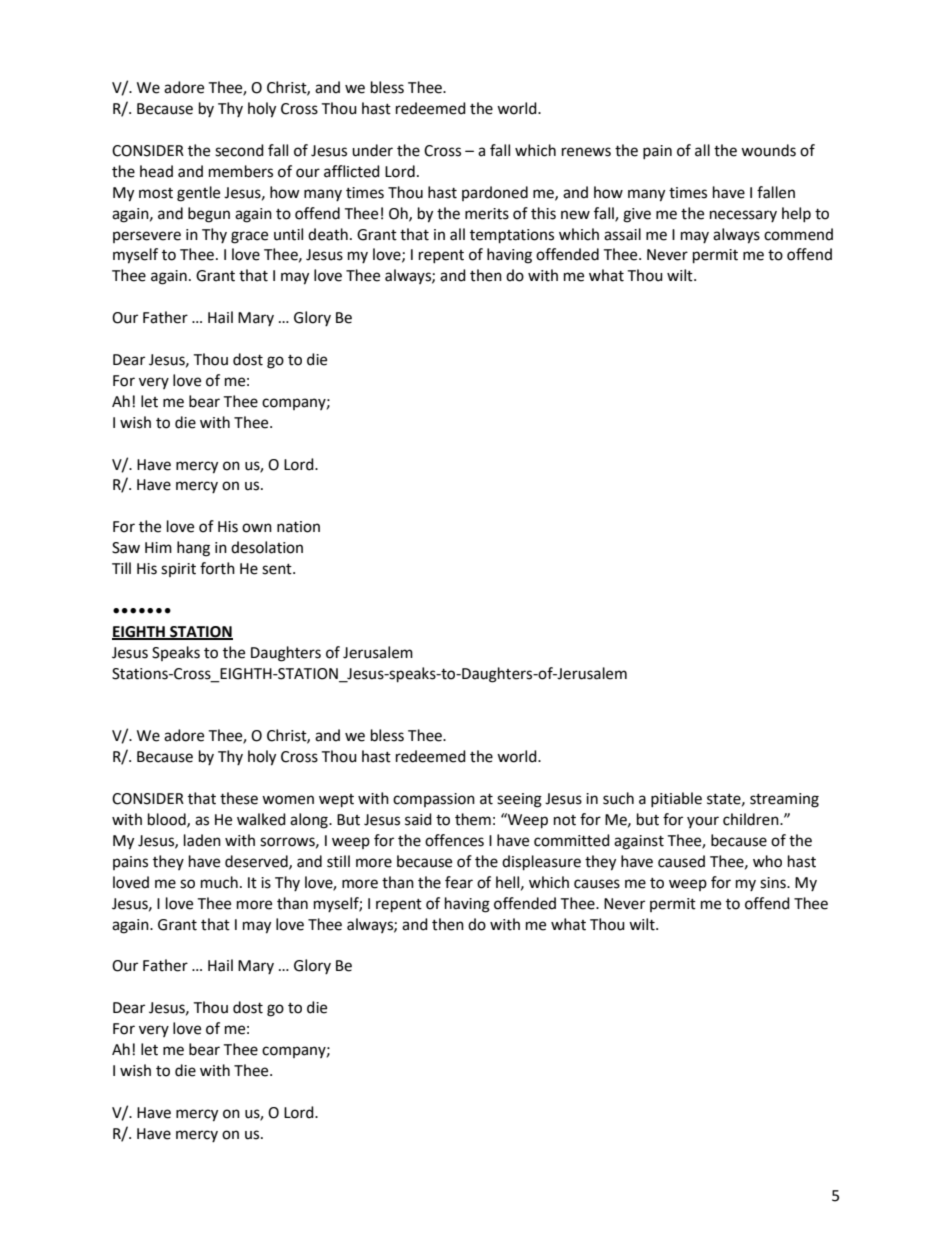  Describe the element at coordinates (798, 234) in the image. I see `commend` at that location.
